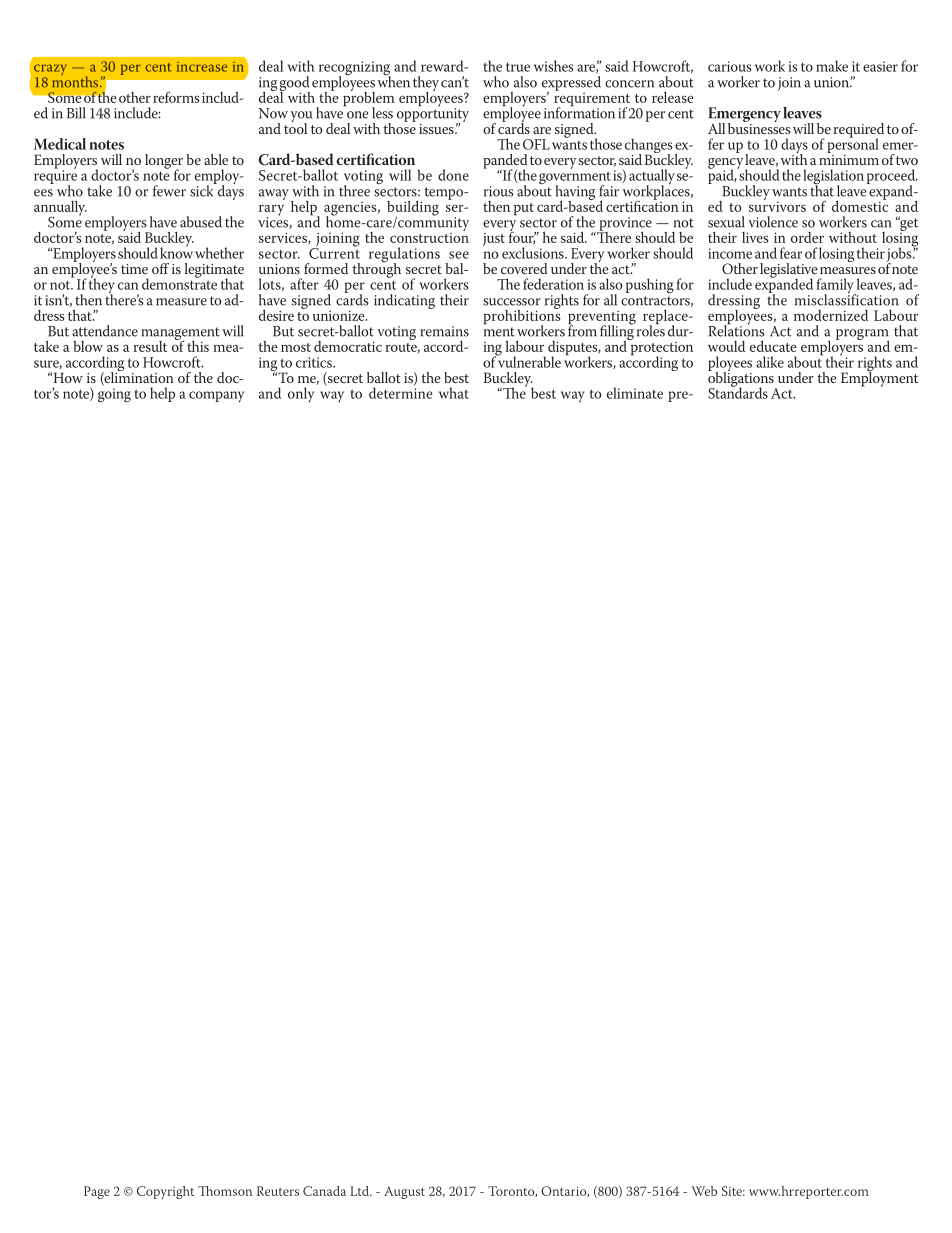 Image resolution: width=952 pixels, height=1233 pixels. Describe the element at coordinates (165, 1192) in the document. I see `Copyright` at that location.
